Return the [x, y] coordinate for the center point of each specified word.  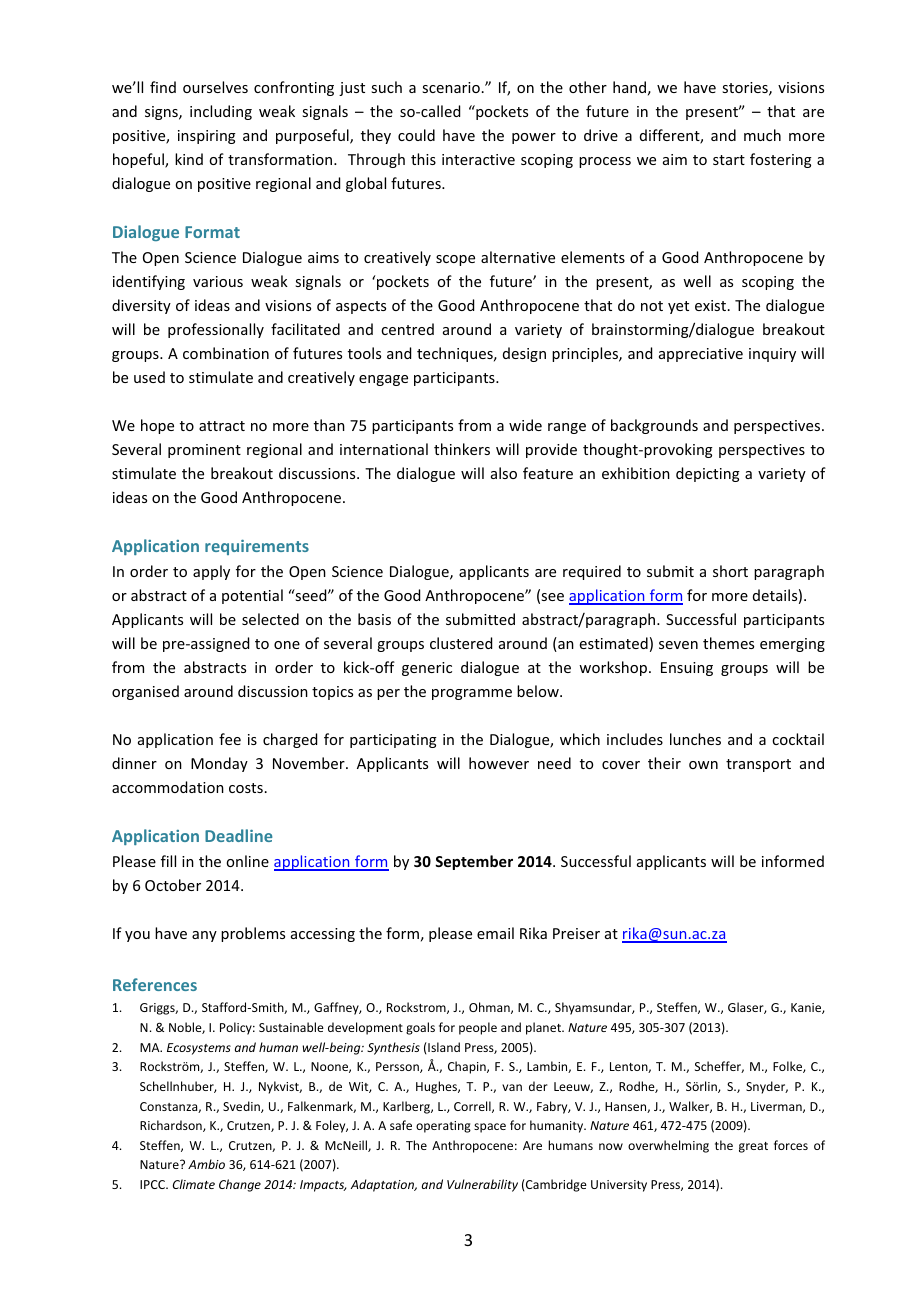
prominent [204, 451]
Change [240, 1185]
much [762, 135]
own [703, 765]
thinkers [462, 449]
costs [246, 788]
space [490, 1128]
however [499, 763]
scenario [451, 87]
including [221, 112]
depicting [708, 474]
